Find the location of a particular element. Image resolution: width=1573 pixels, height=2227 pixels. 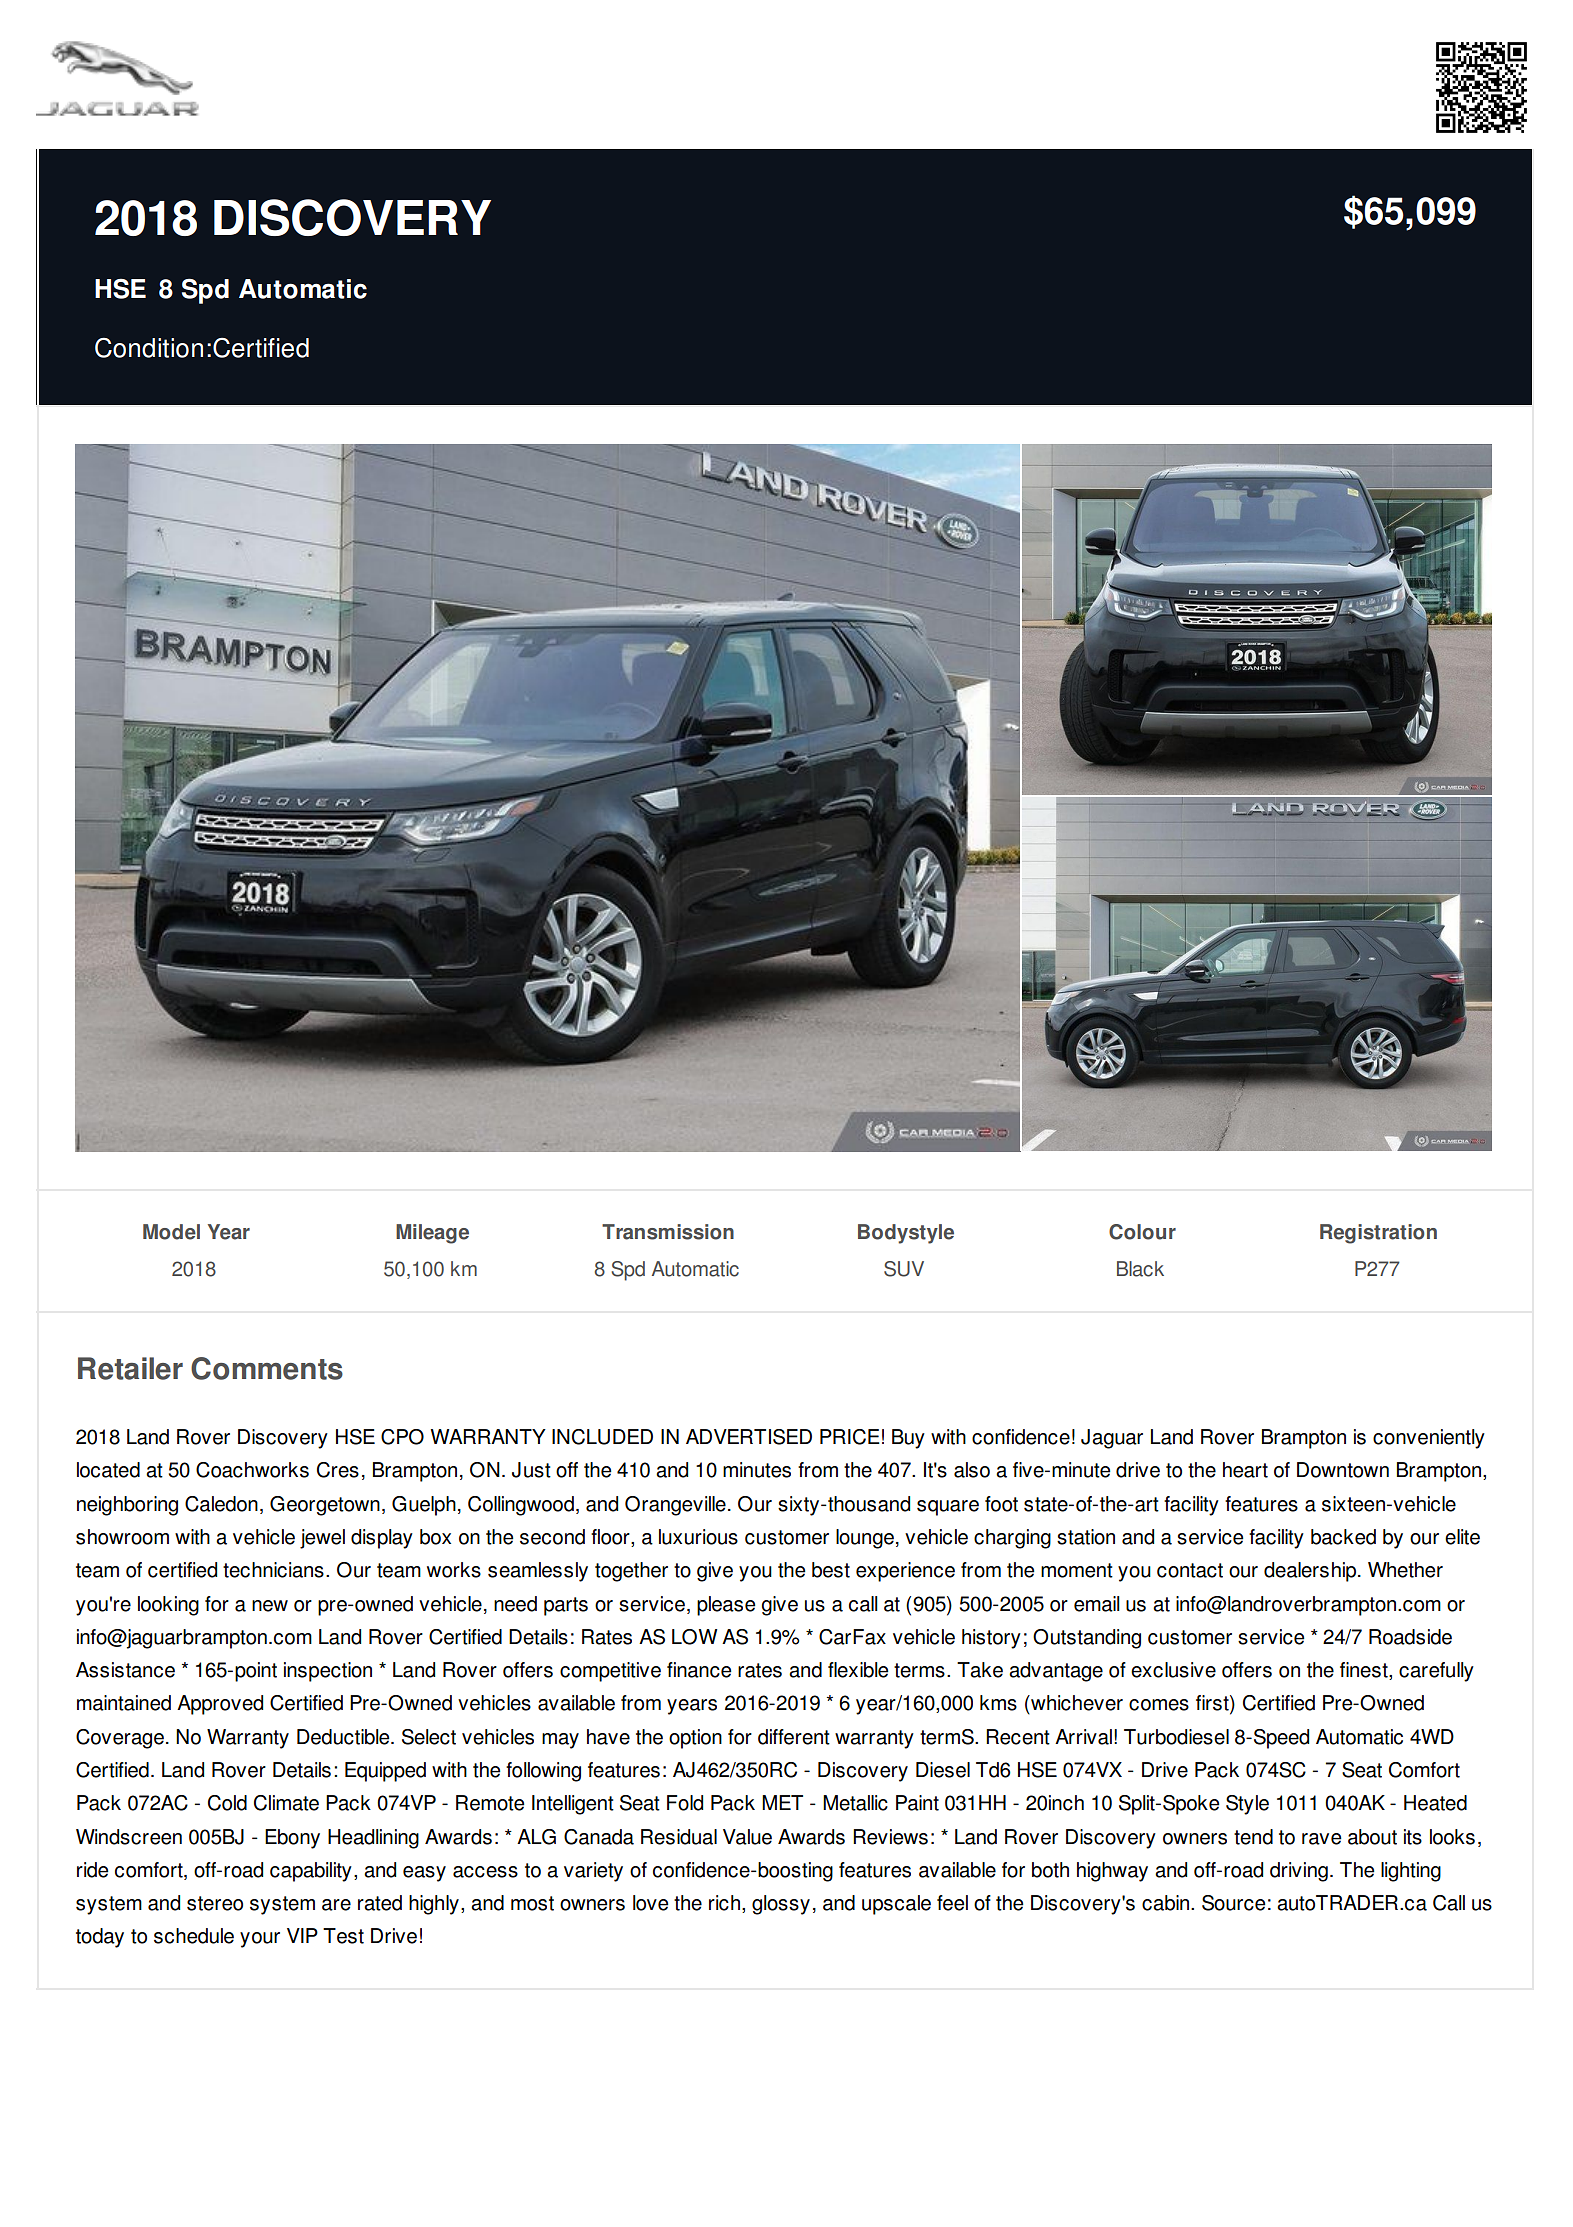

Approved is located at coordinates (220, 1705).
